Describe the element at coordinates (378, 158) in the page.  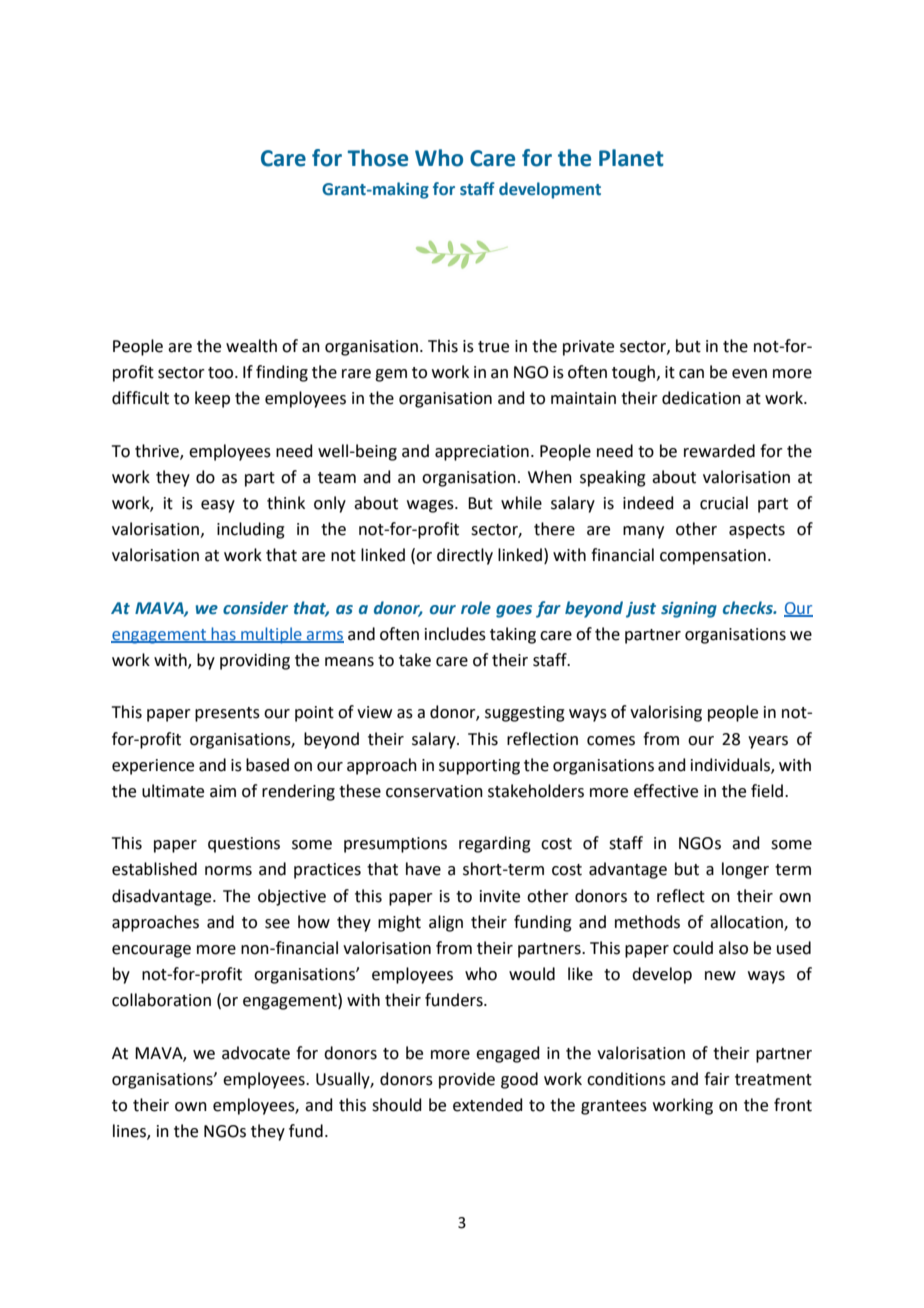
I see `Those` at that location.
